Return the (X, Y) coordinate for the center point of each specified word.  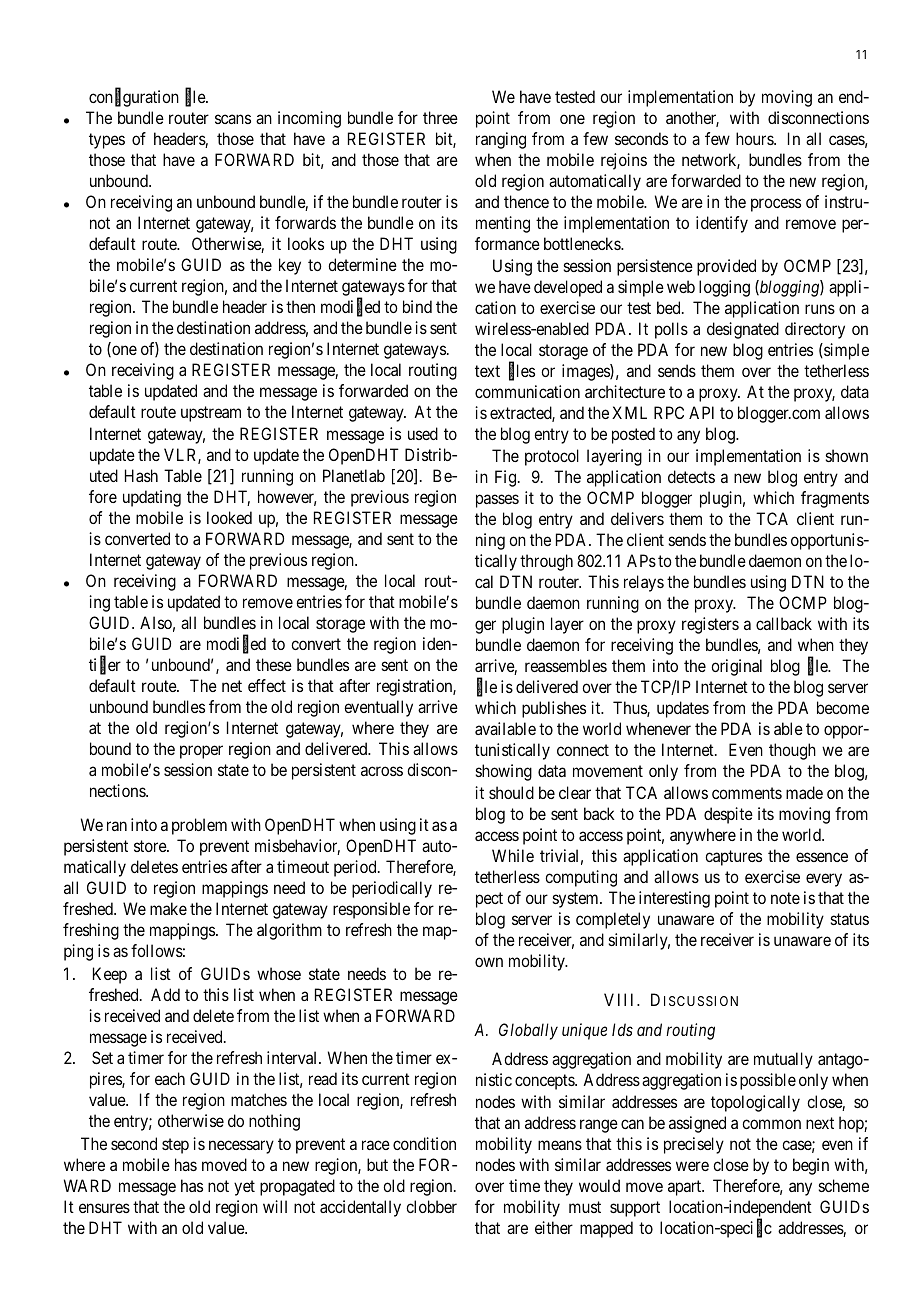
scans (233, 119)
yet (244, 1188)
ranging (501, 140)
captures (733, 858)
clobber (431, 1206)
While (513, 855)
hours (755, 138)
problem (199, 826)
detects (691, 476)
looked (229, 517)
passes (497, 501)
